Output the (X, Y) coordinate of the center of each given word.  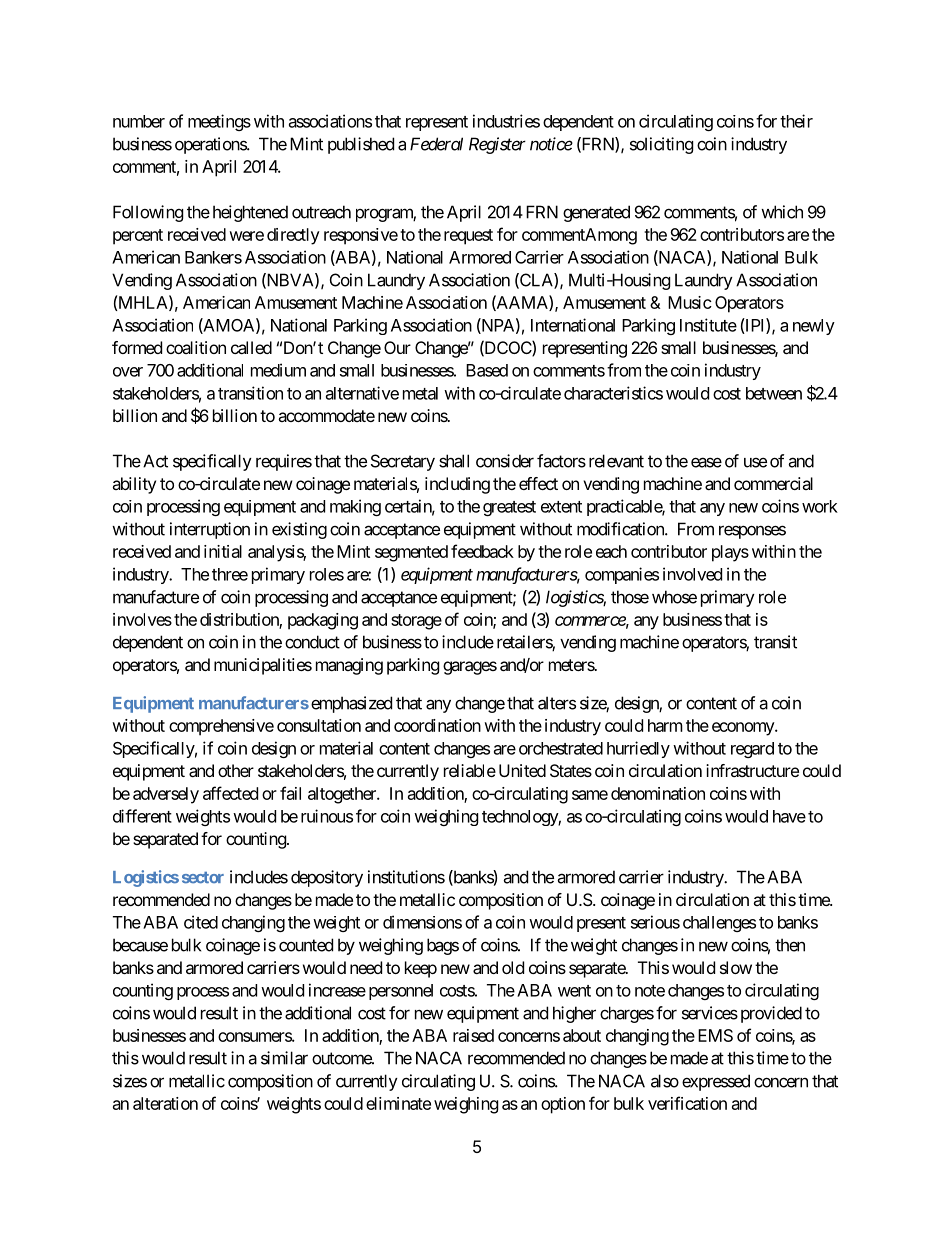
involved (692, 574)
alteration (165, 1103)
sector (203, 878)
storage (416, 622)
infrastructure (752, 770)
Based (487, 370)
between (774, 393)
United (522, 770)
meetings (219, 122)
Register (497, 145)
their (796, 121)
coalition (196, 347)
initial (223, 551)
